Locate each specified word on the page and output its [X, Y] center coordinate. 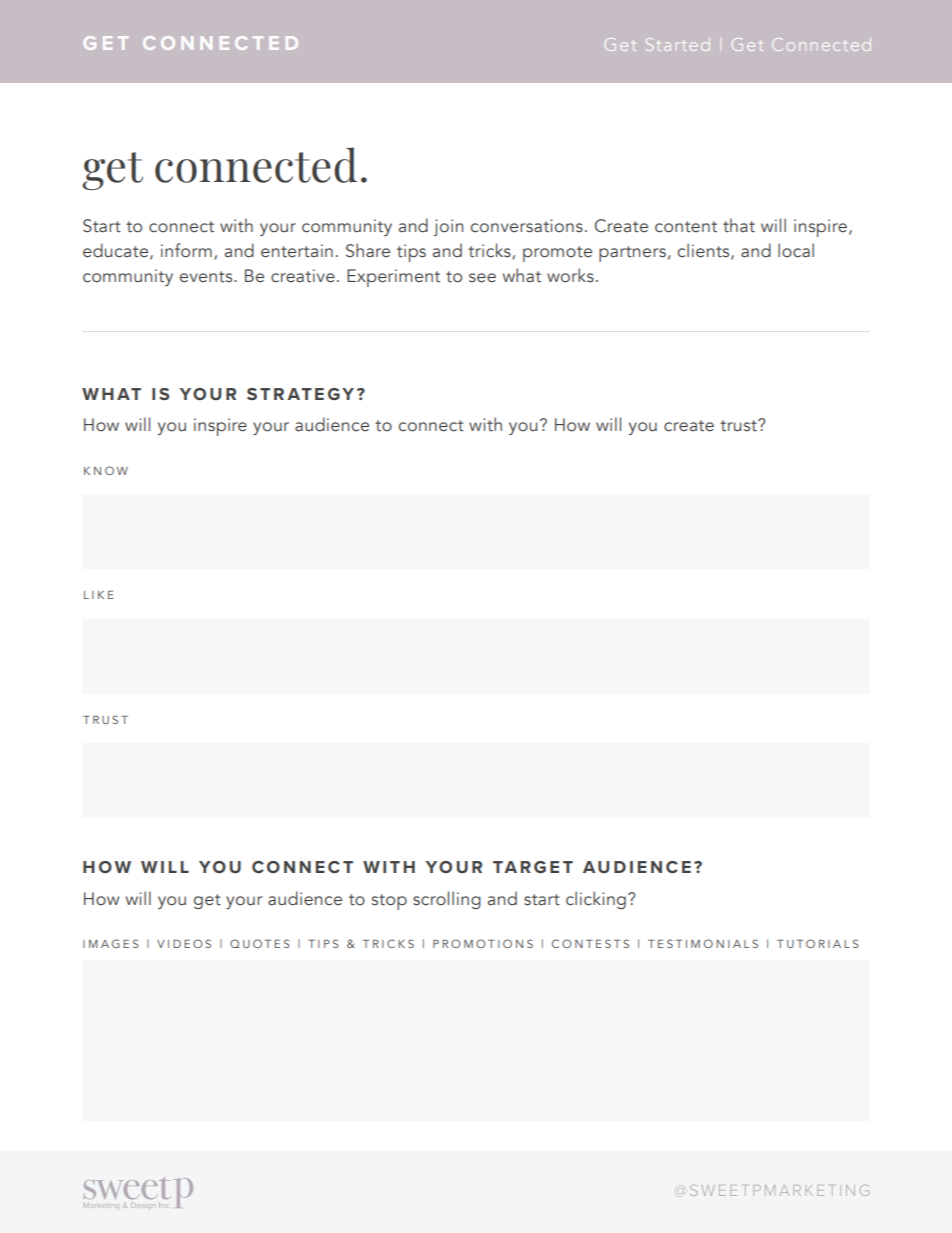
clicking [596, 900]
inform [186, 250]
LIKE [99, 595]
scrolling [447, 900]
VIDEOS [184, 943]
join [448, 227]
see [482, 278]
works [570, 275]
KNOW [106, 470]
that [739, 225]
